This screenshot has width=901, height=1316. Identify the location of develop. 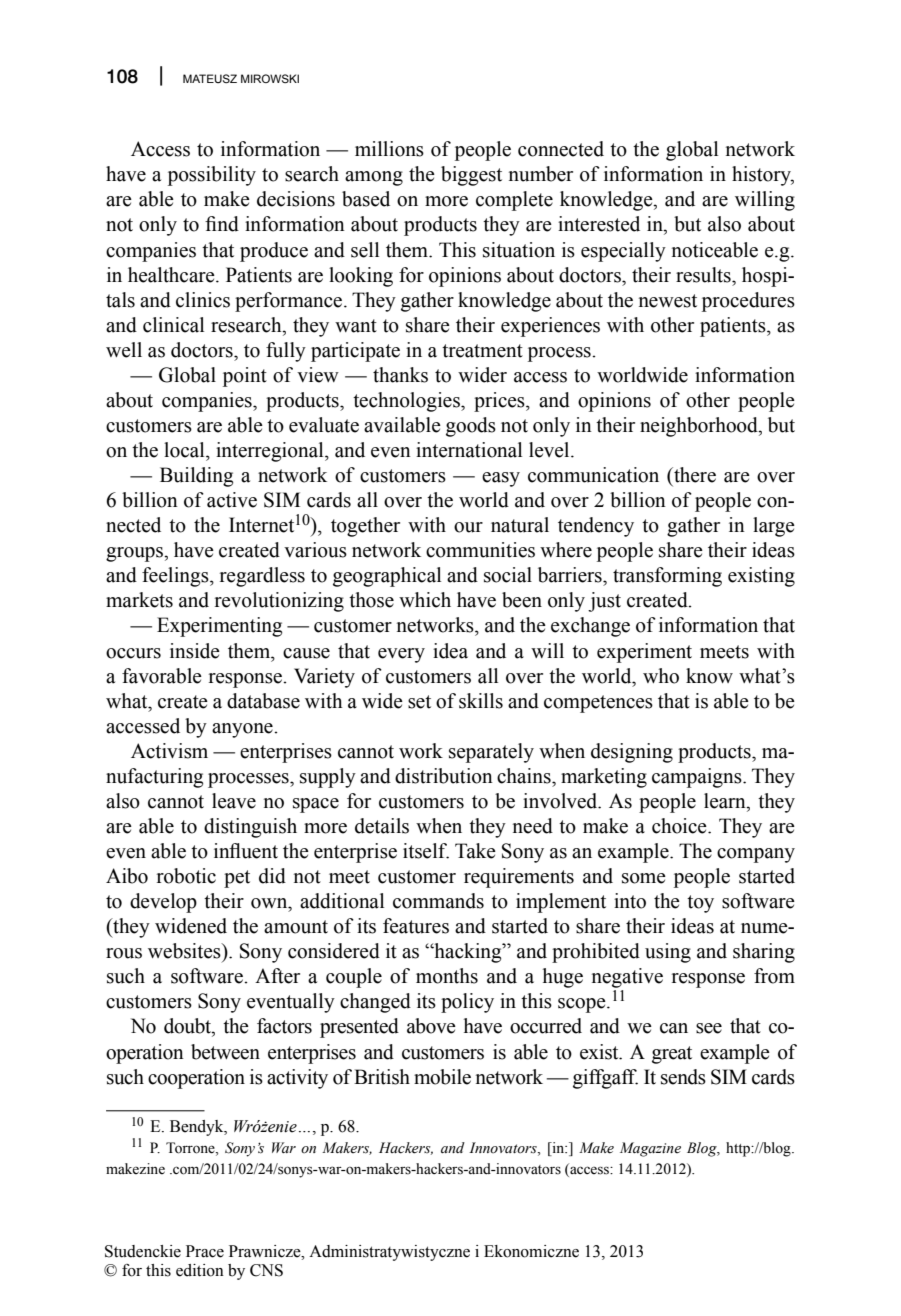
(163, 903).
